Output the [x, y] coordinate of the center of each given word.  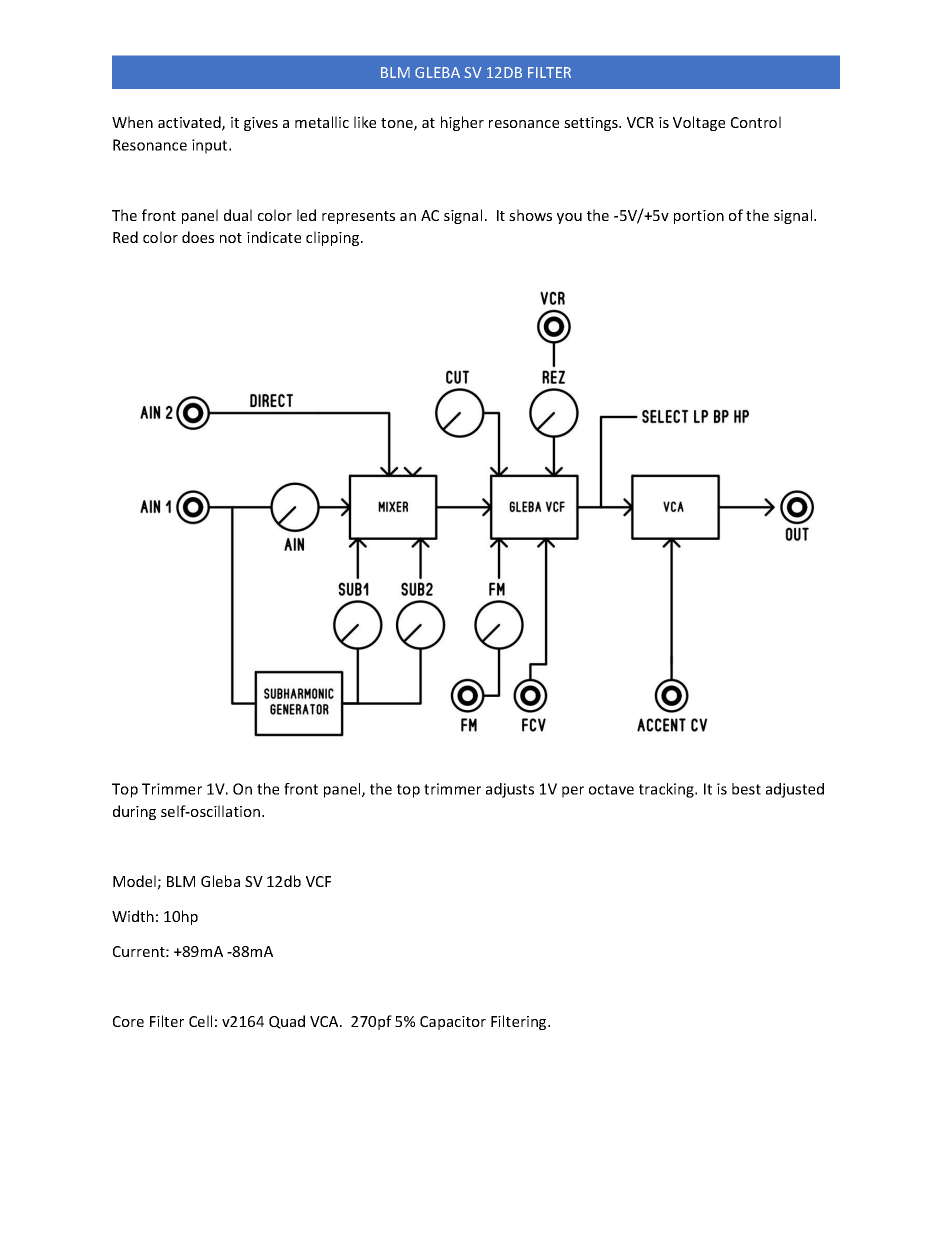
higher [462, 123]
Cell [200, 1021]
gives [261, 124]
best [746, 789]
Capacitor [453, 1023]
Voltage [699, 123]
